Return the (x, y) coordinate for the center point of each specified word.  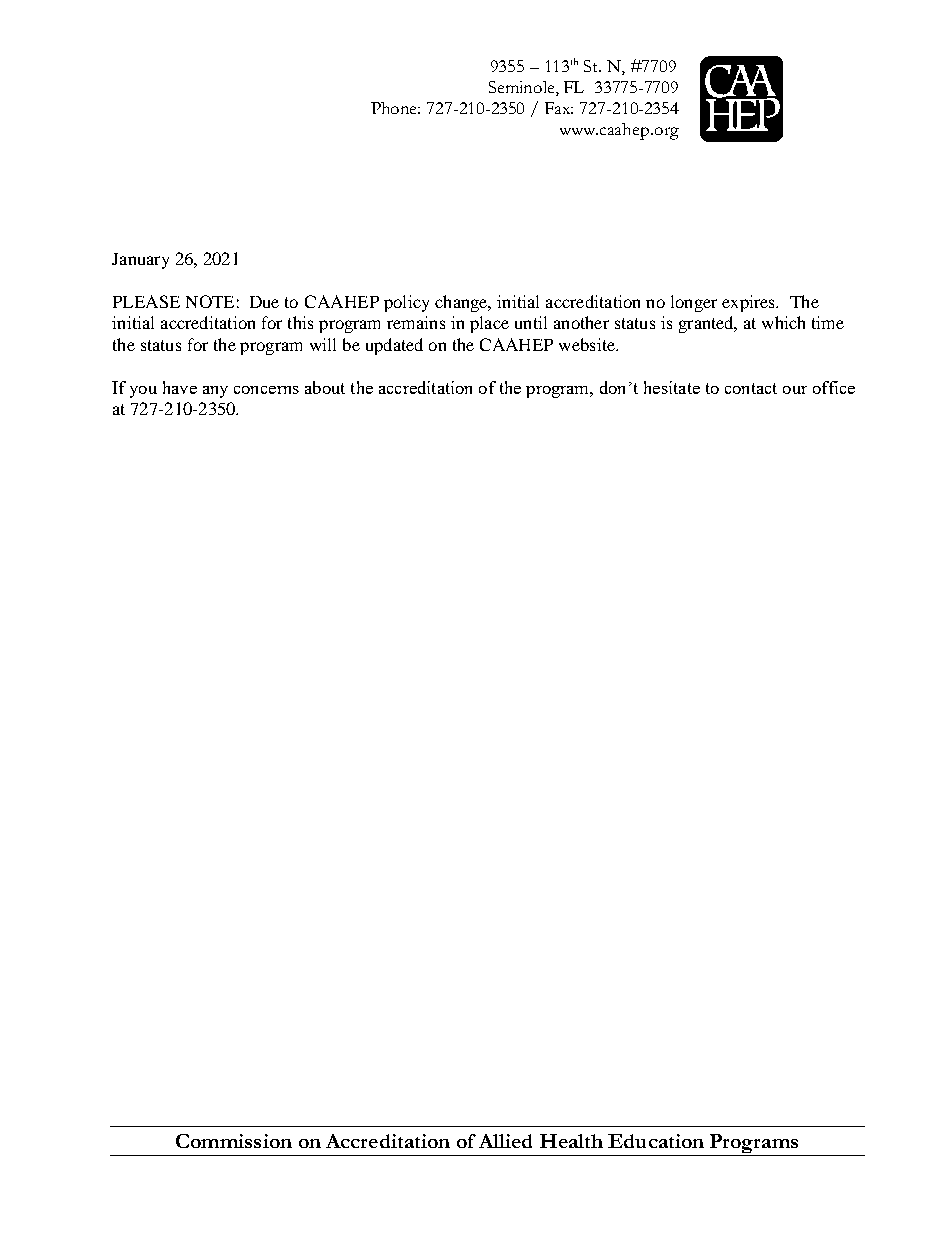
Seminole (523, 88)
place (489, 324)
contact (751, 388)
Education (656, 1141)
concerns (266, 390)
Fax (559, 108)
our (795, 390)
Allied (505, 1141)
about (325, 387)
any (215, 392)
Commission (234, 1141)
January (140, 261)
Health (571, 1141)
